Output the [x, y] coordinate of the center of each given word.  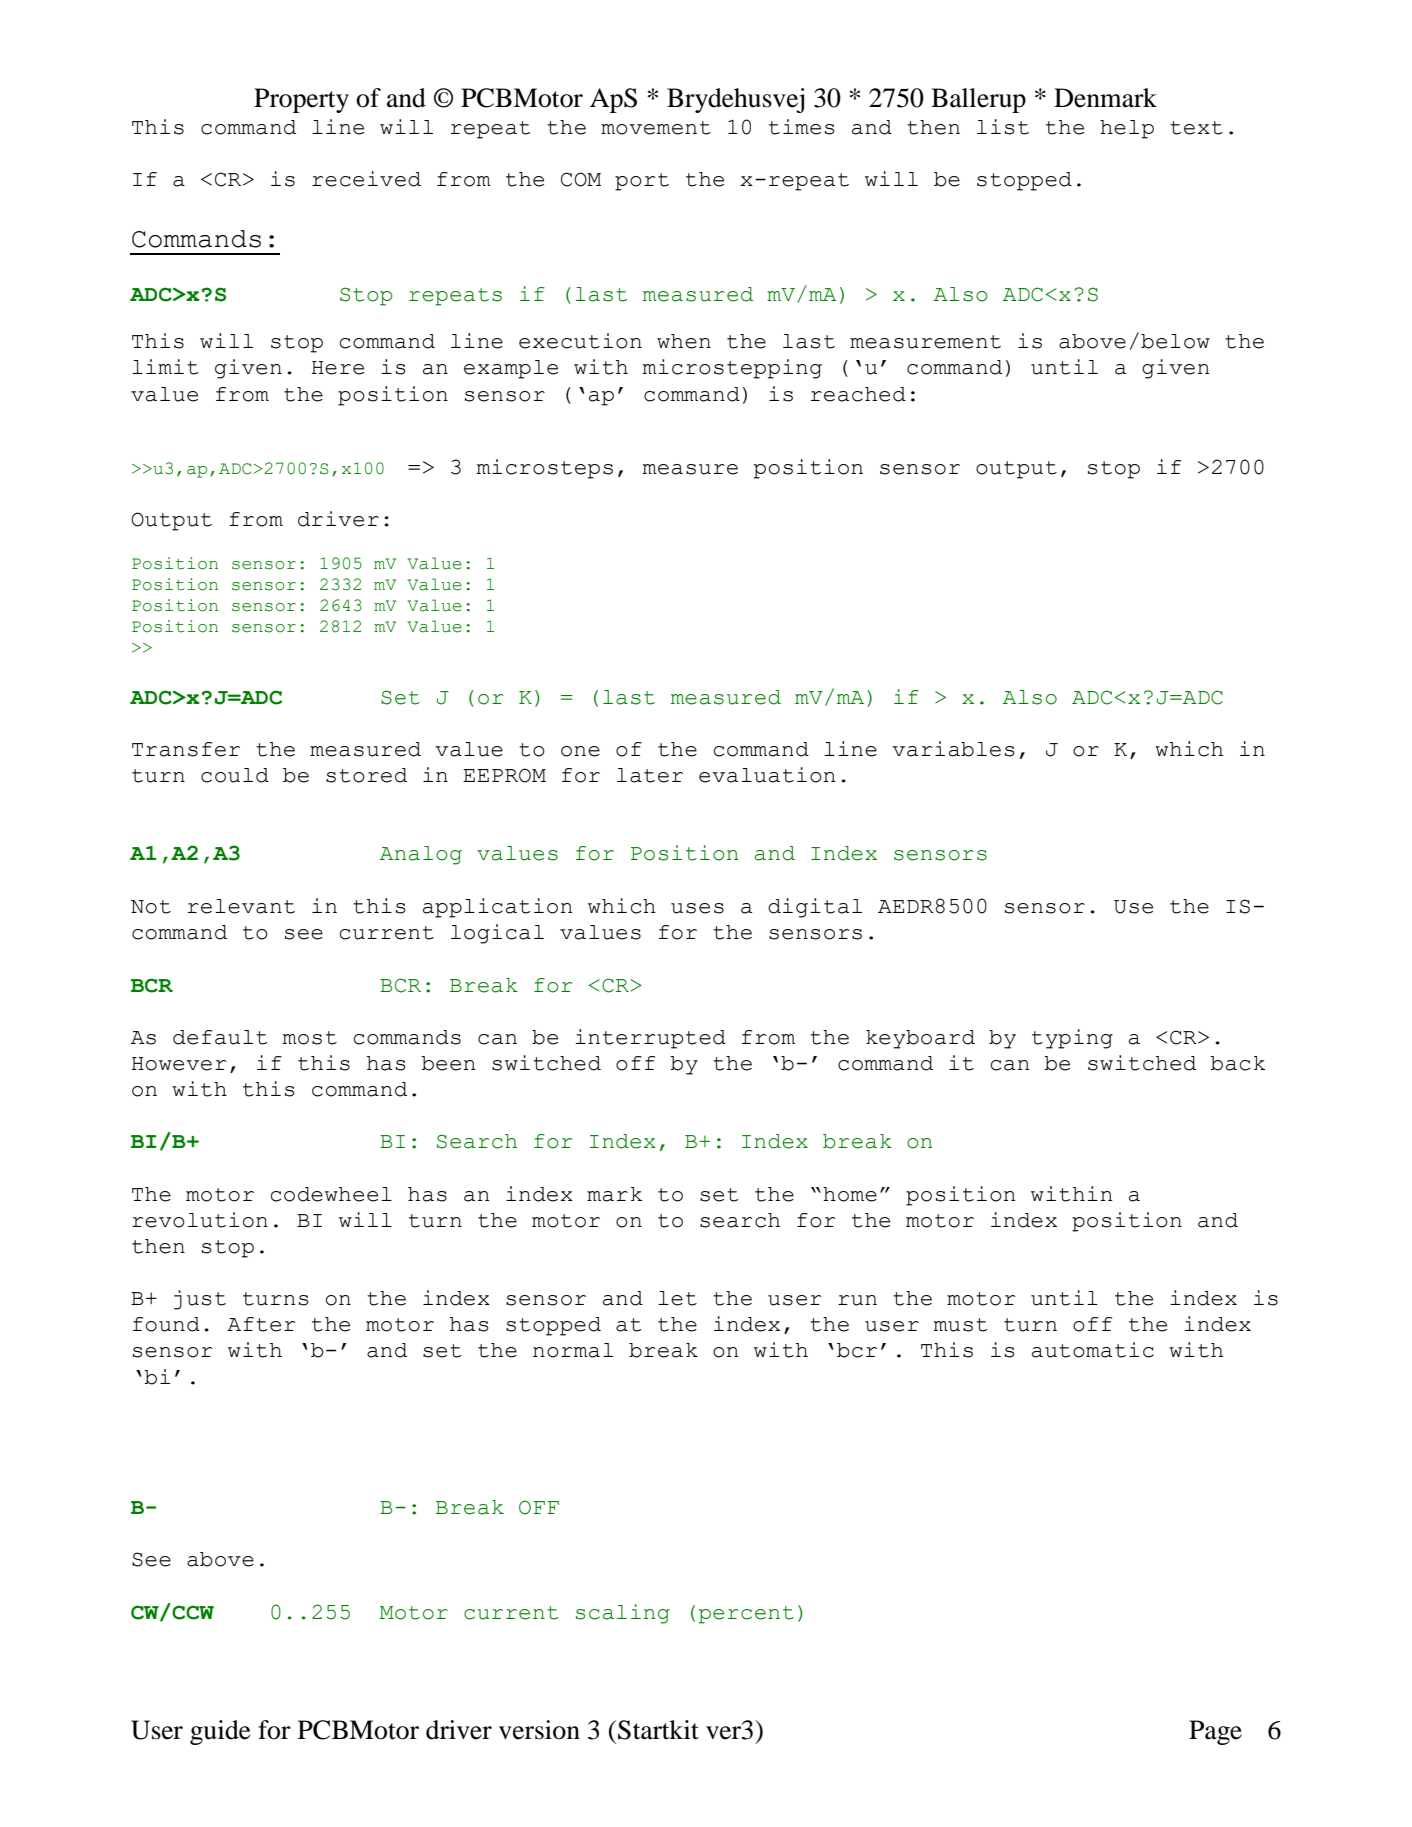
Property [301, 100]
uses [697, 908]
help [1127, 129]
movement [656, 128]
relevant [241, 906]
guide [220, 1732]
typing [1072, 1039]
